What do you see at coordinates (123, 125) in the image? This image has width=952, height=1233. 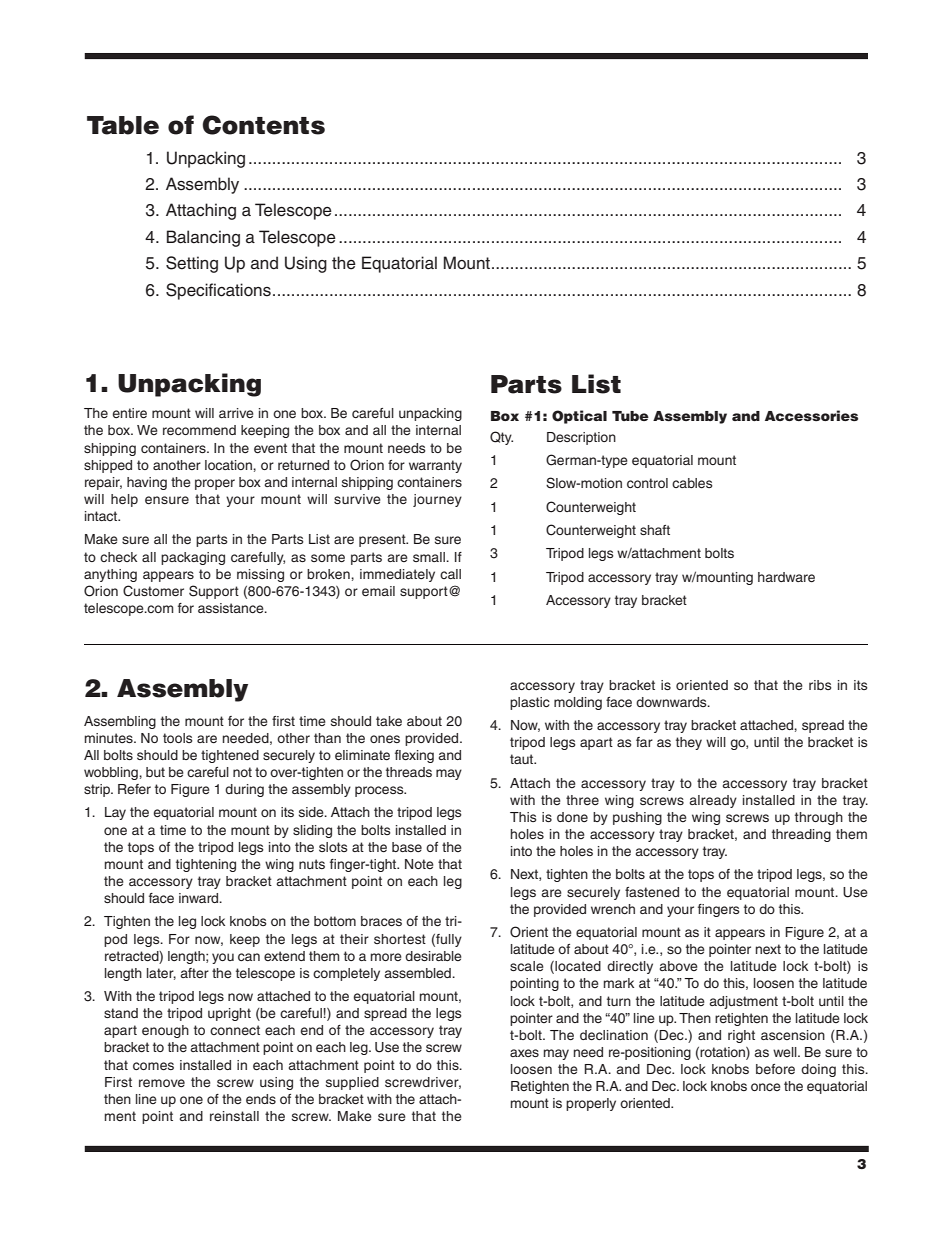 I see `Table` at bounding box center [123, 125].
